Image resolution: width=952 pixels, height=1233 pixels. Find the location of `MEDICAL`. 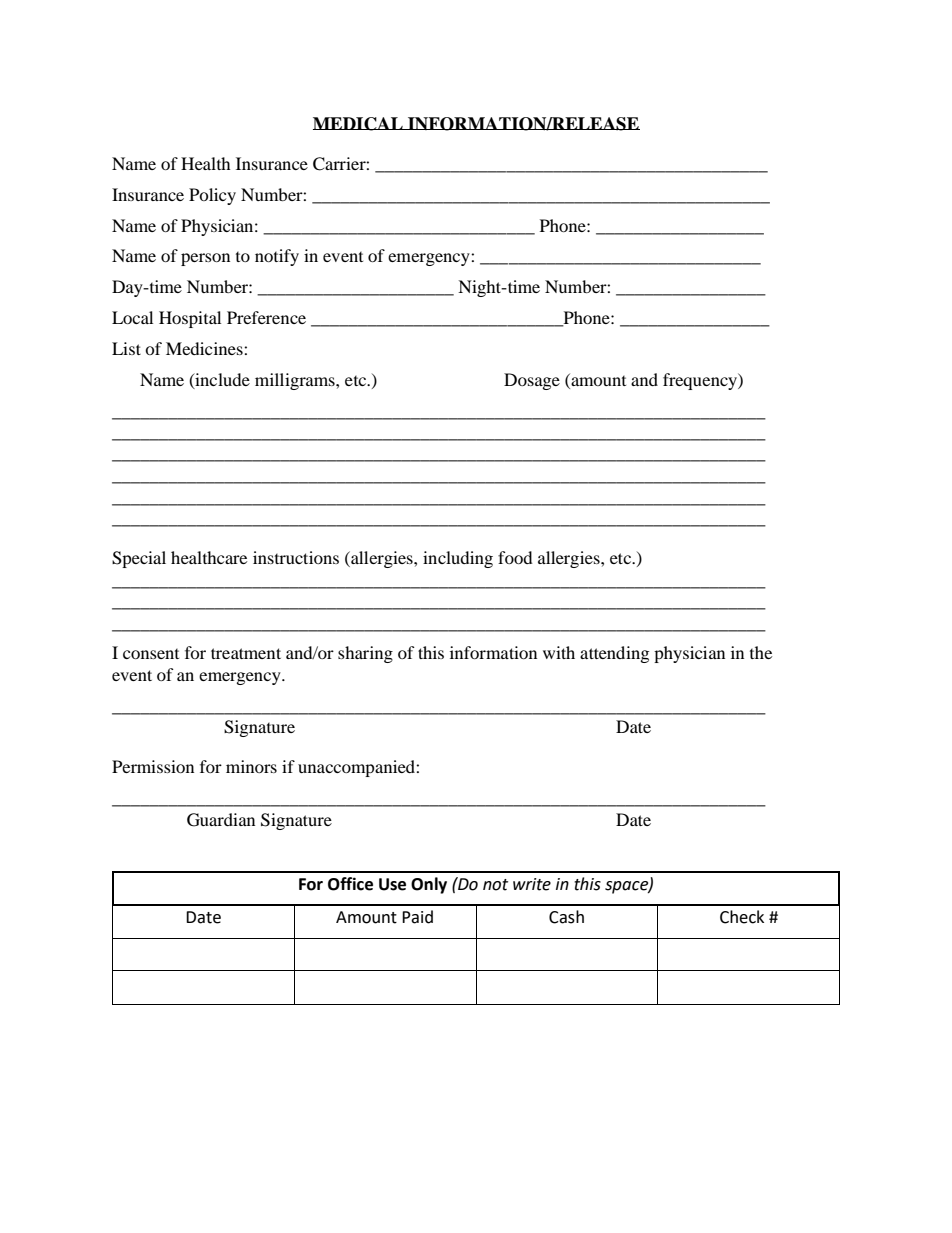

MEDICAL is located at coordinates (359, 124).
